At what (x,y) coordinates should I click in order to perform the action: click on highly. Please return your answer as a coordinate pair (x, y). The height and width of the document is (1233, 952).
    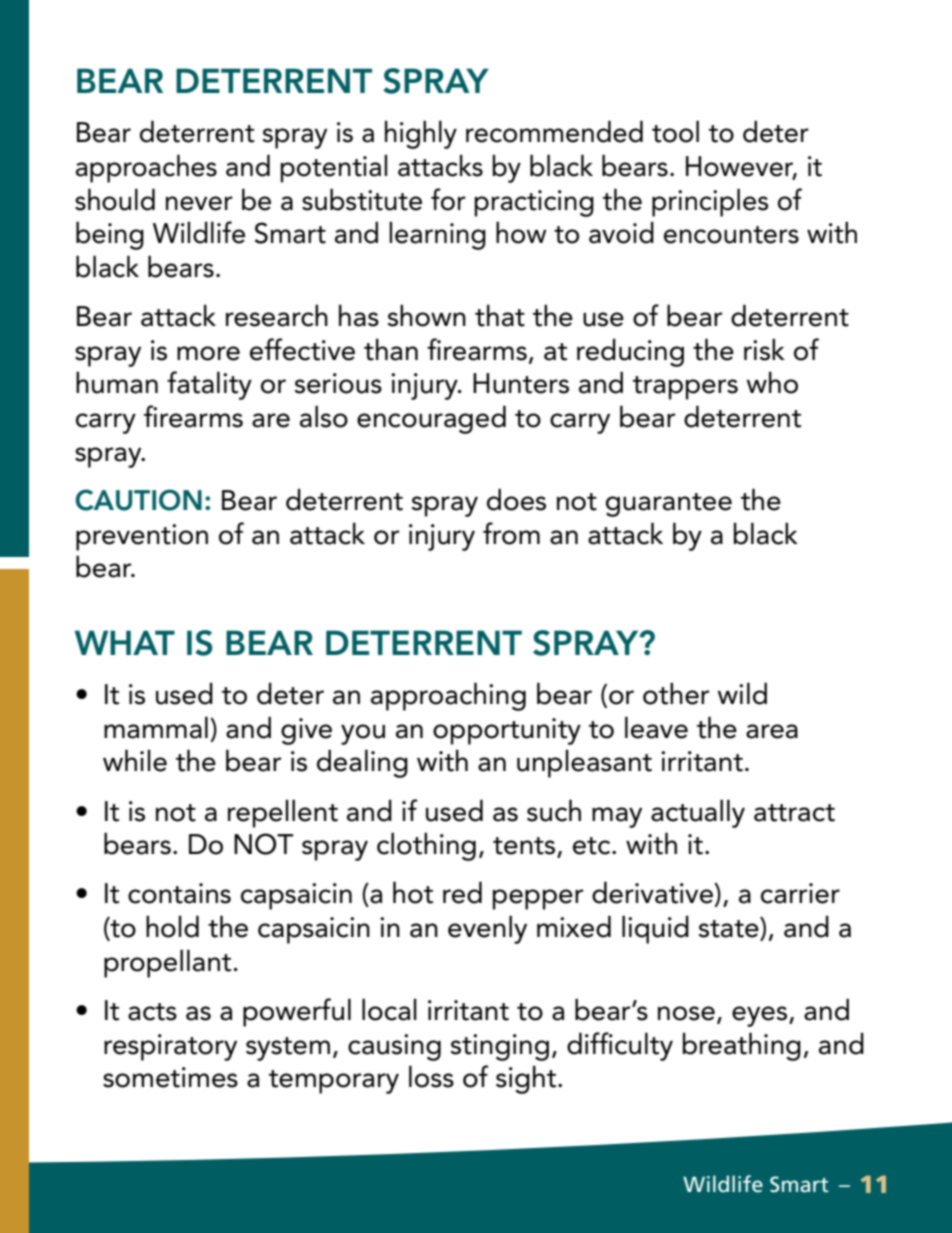
    Looking at the image, I should click on (421, 134).
